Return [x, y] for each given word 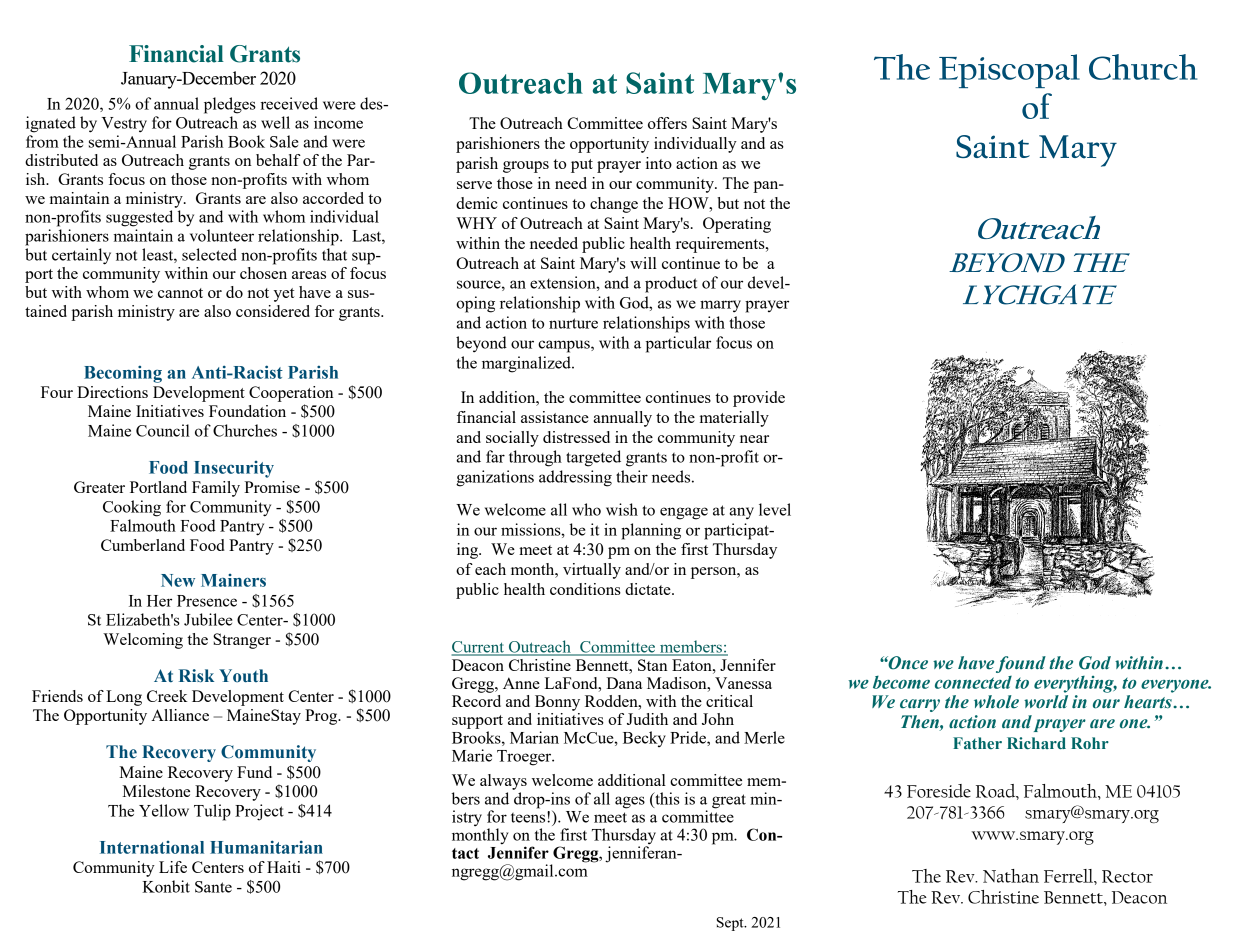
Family [216, 489]
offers [667, 123]
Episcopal [1009, 71]
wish [622, 509]
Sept [731, 924]
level [775, 509]
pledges [230, 105]
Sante [213, 887]
